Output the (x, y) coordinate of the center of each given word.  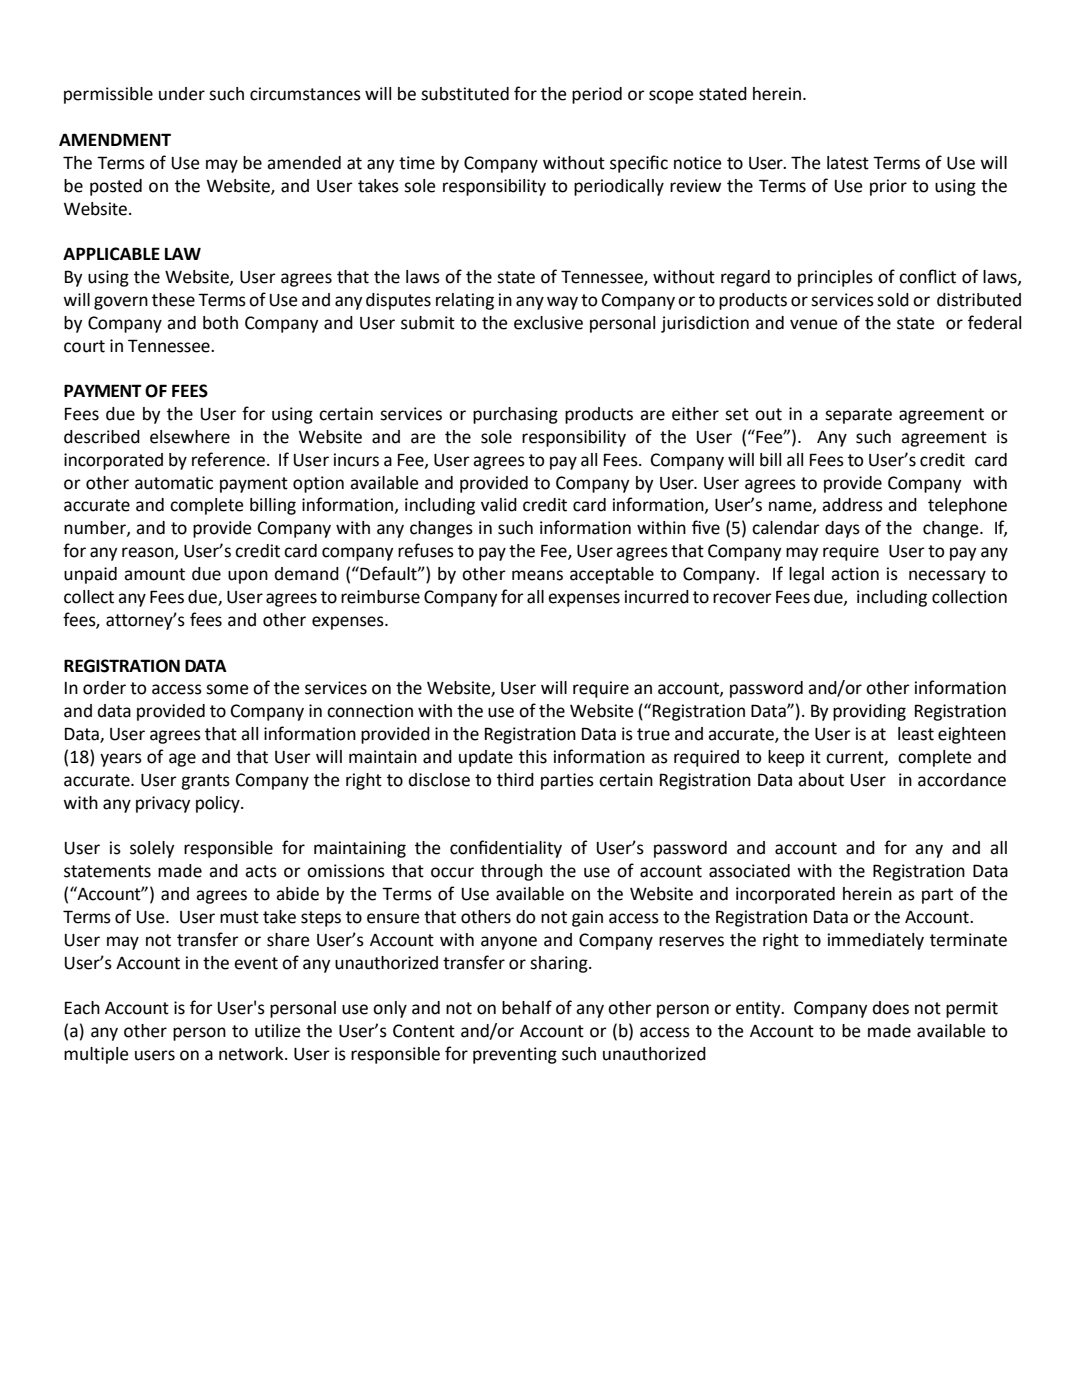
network (252, 1054)
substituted (465, 94)
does (891, 1008)
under (182, 94)
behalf (527, 1007)
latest (848, 163)
